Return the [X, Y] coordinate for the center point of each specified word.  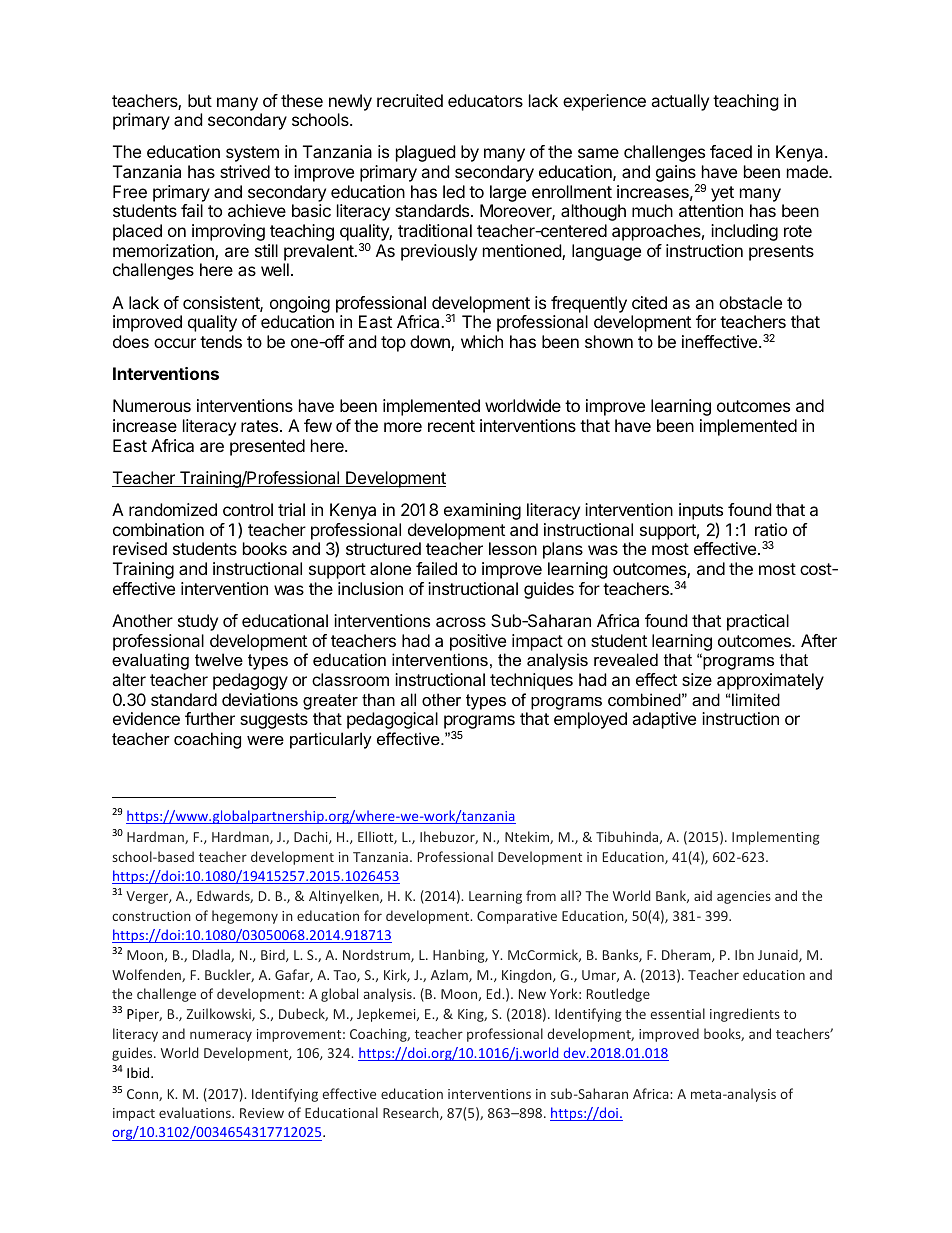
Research [412, 1113]
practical [758, 622]
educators [485, 100]
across [461, 622]
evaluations [196, 1112]
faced [731, 151]
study [198, 622]
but [200, 100]
